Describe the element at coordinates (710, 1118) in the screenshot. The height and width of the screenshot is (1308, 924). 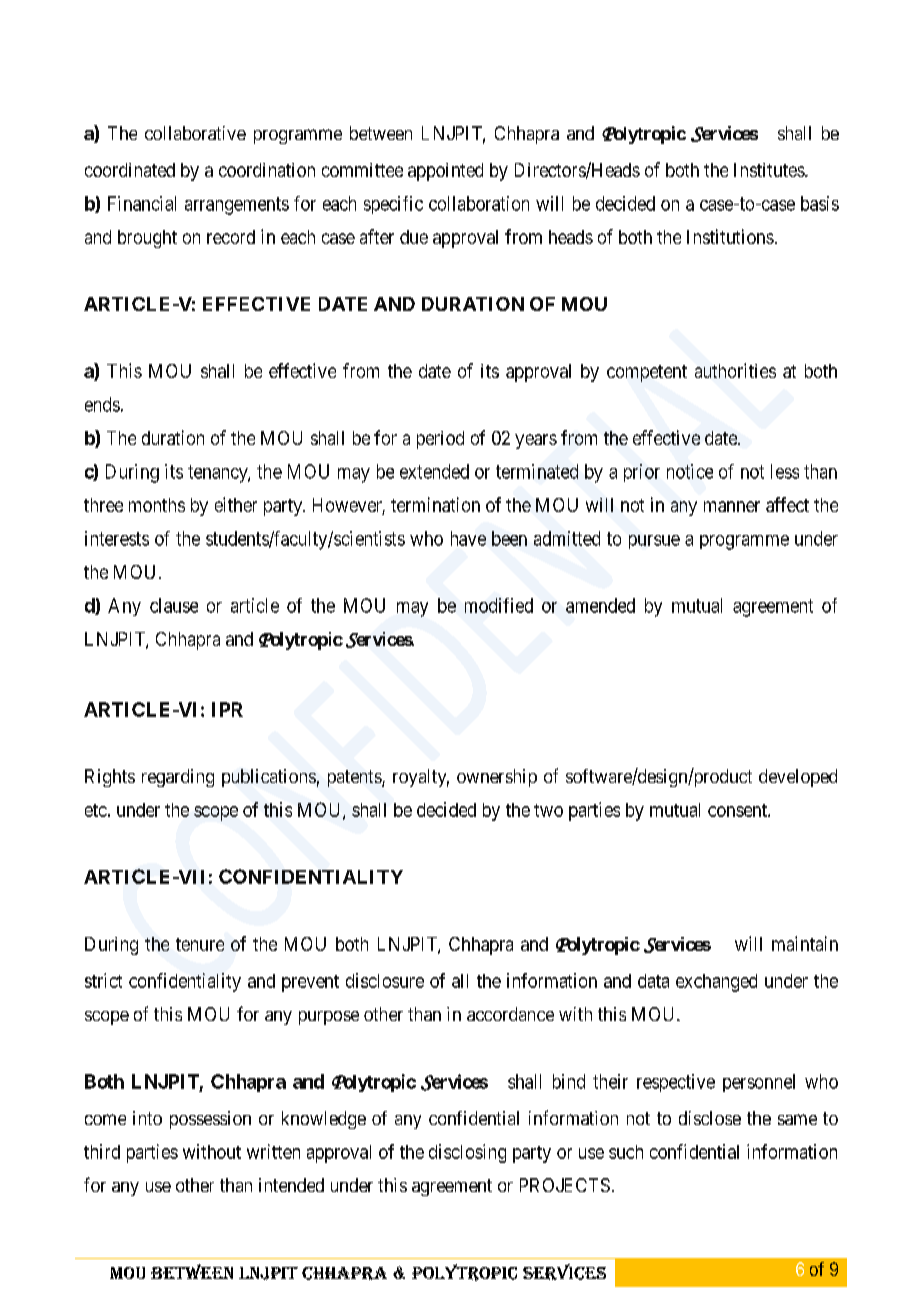
I see `disclose` at that location.
